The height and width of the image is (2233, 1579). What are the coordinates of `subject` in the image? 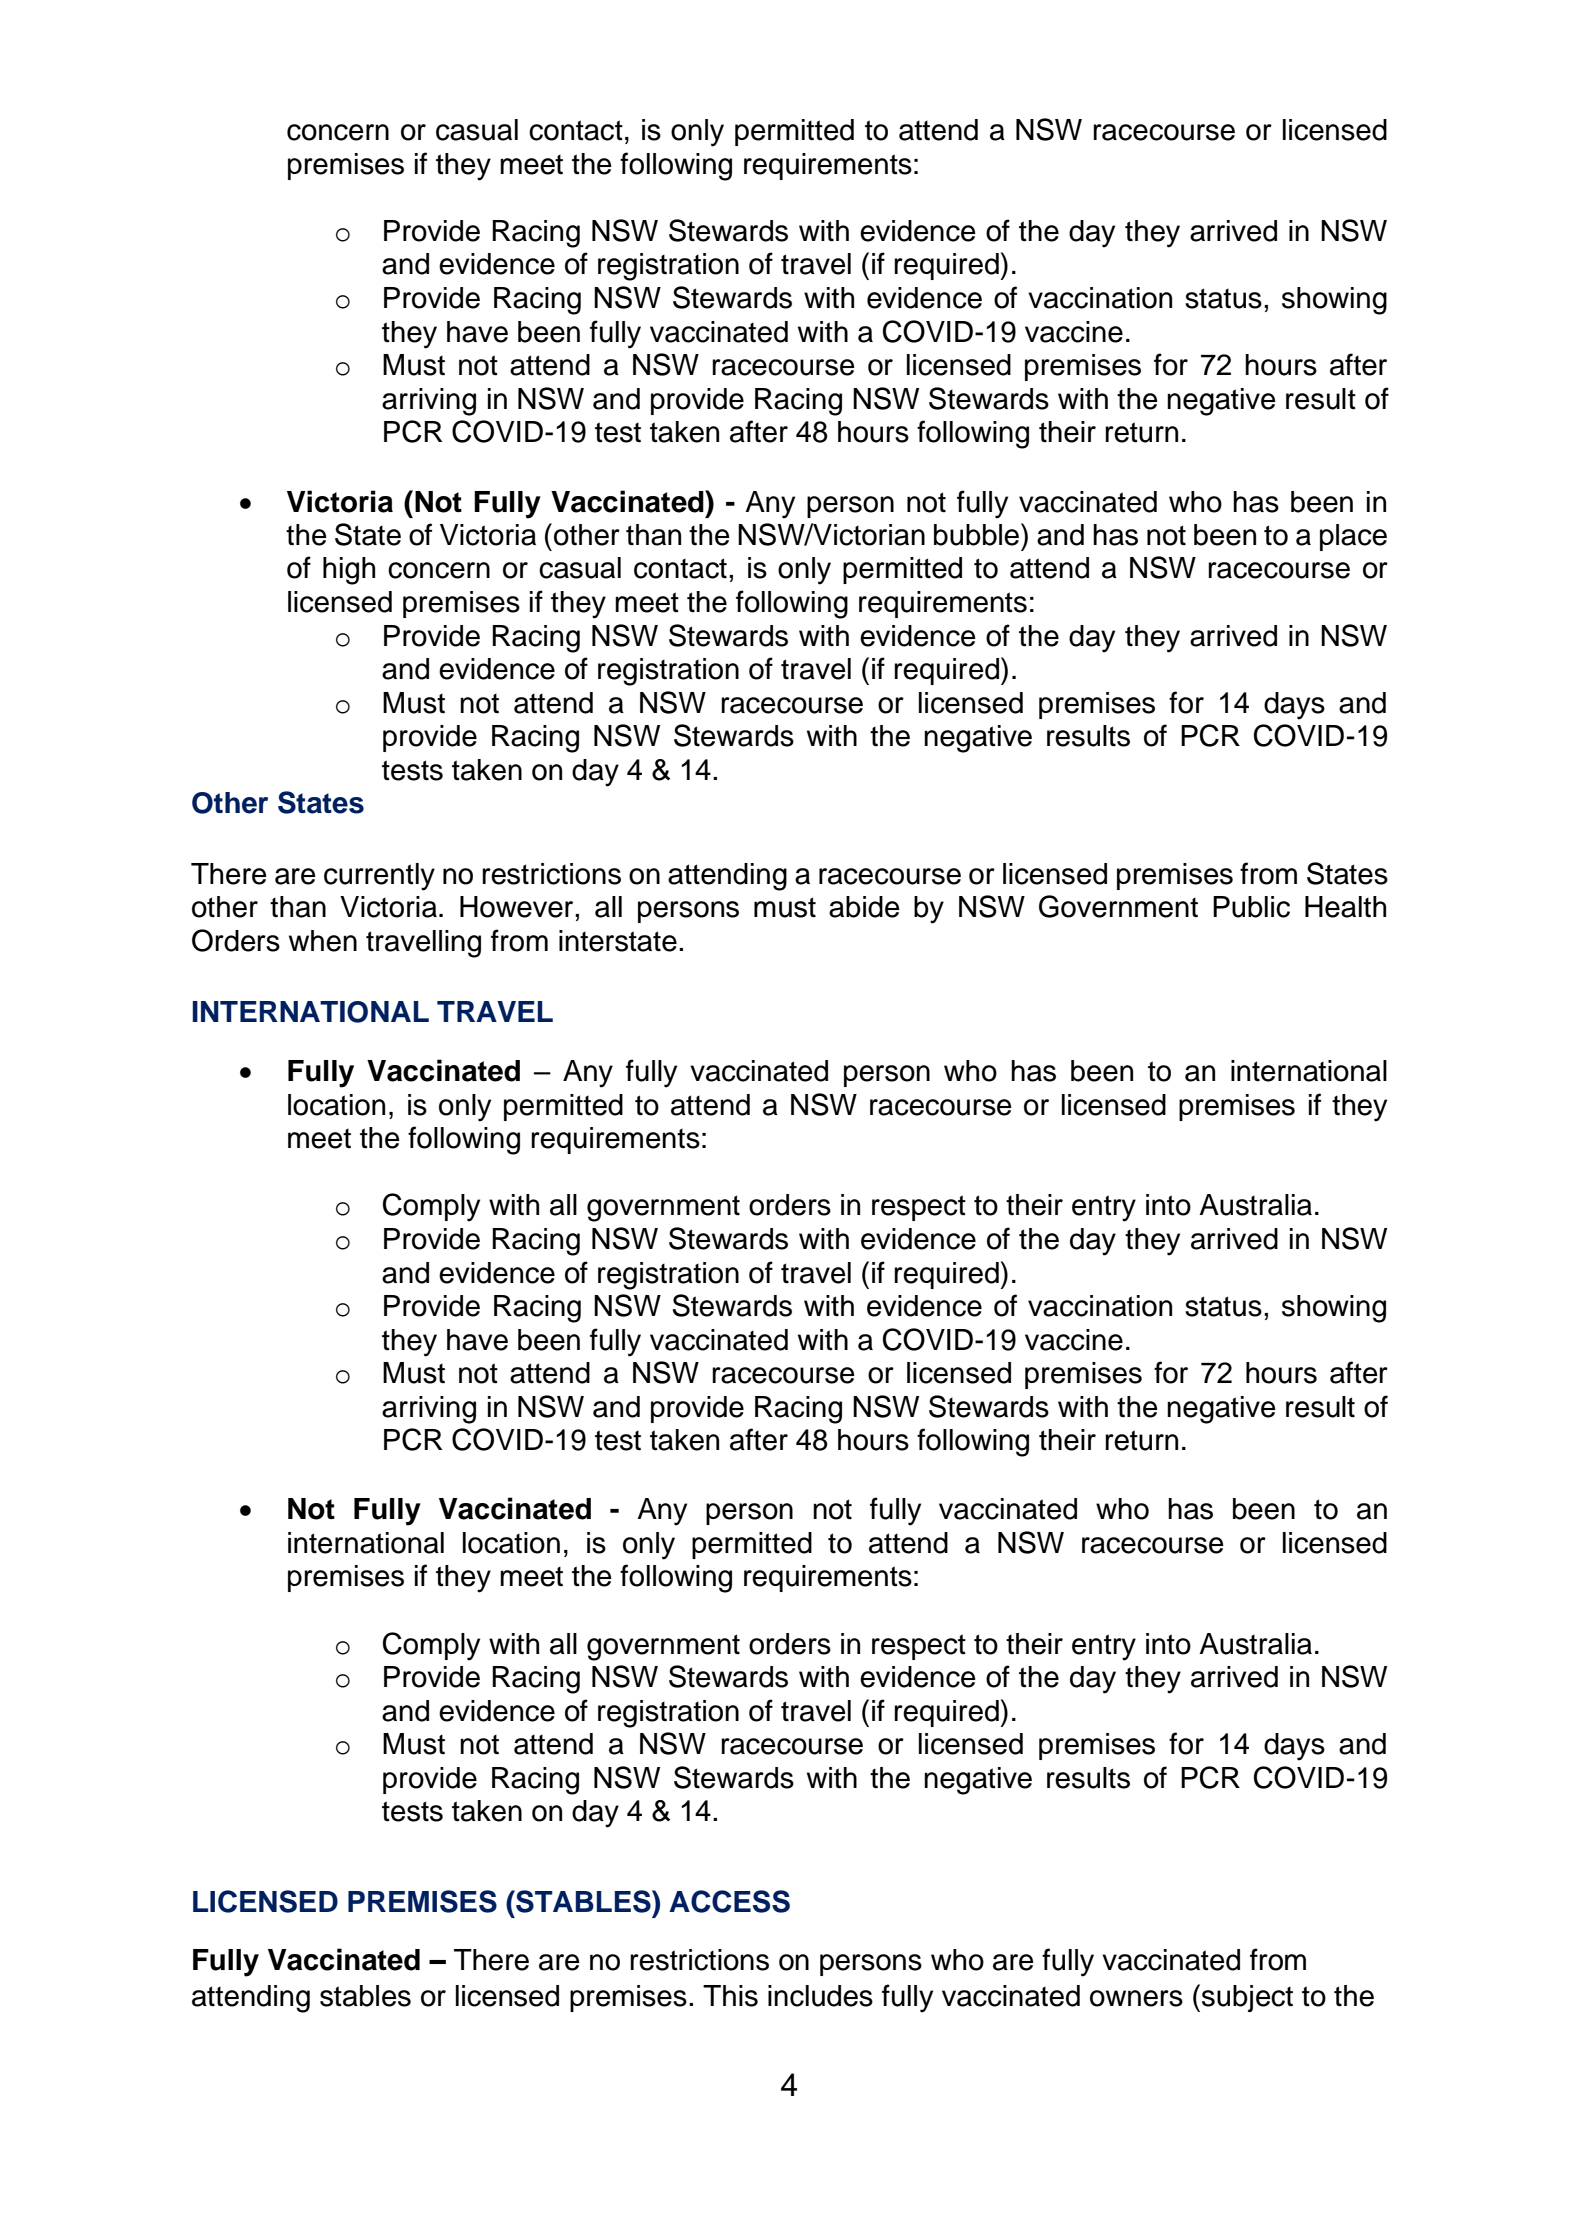 It's located at (1247, 1998).
